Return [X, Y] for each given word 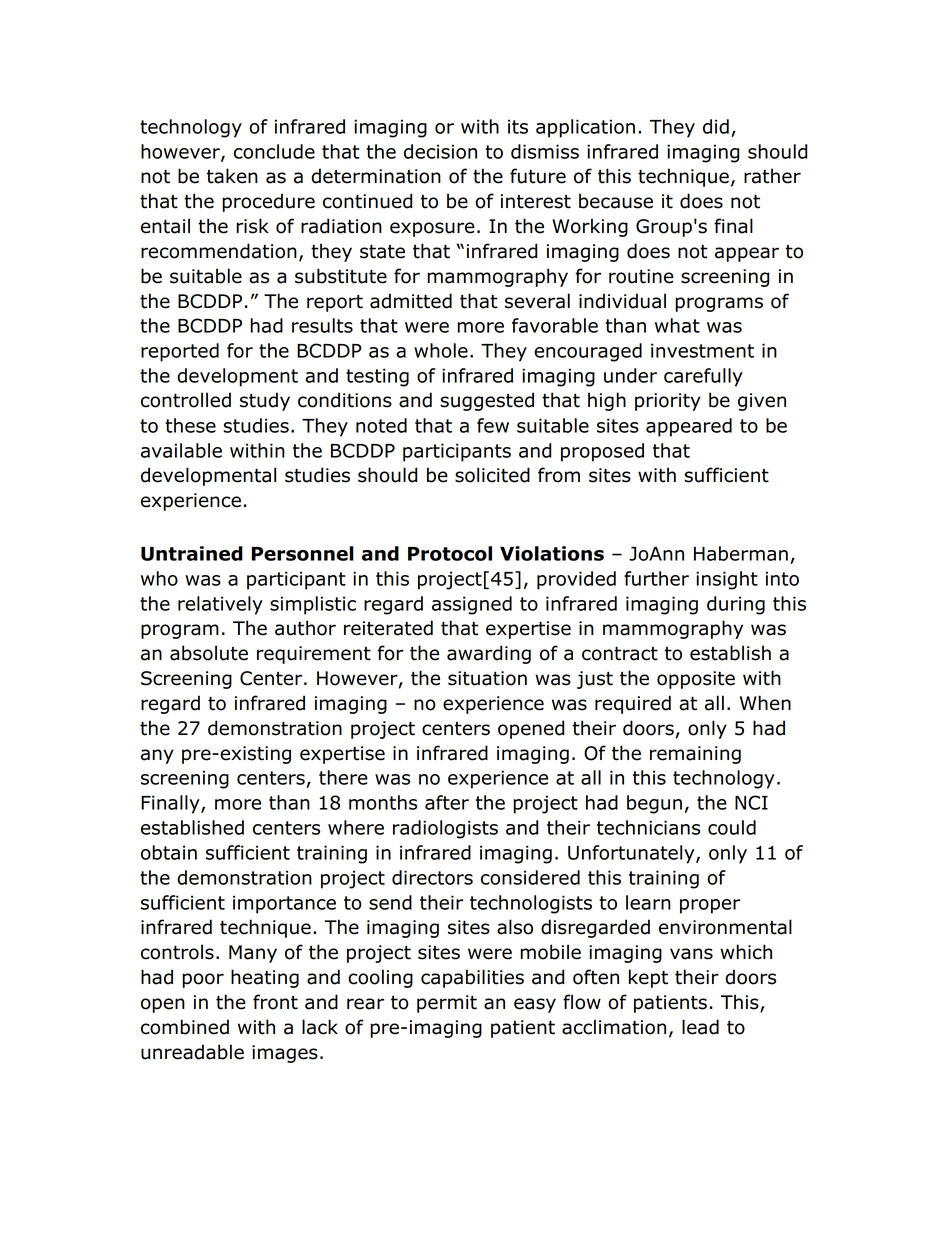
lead [700, 1027]
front [275, 1002]
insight [727, 580]
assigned [472, 605]
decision [440, 151]
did [716, 126]
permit [447, 1004]
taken [232, 176]
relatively [220, 605]
